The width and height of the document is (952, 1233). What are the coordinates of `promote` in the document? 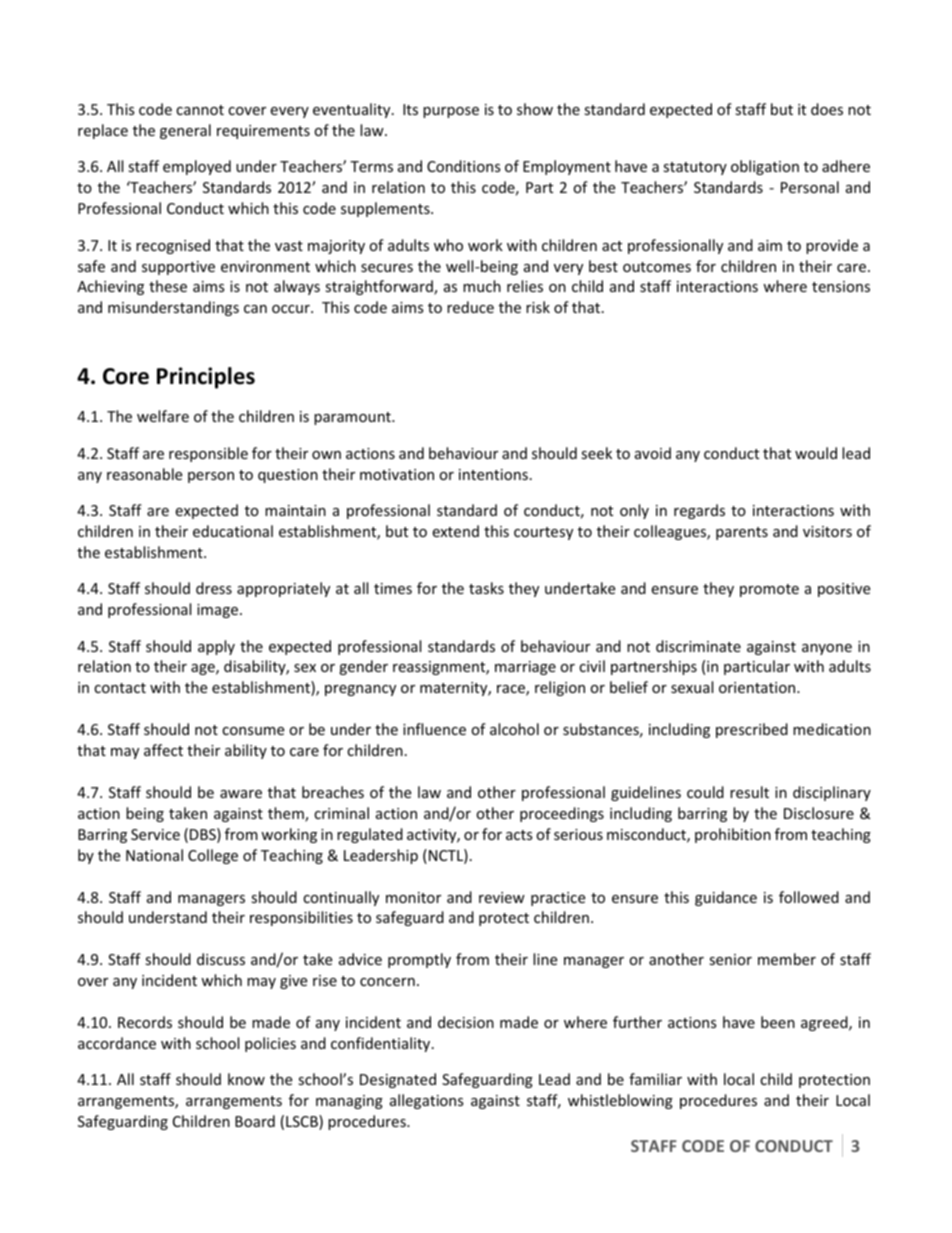 It's located at (769, 590).
